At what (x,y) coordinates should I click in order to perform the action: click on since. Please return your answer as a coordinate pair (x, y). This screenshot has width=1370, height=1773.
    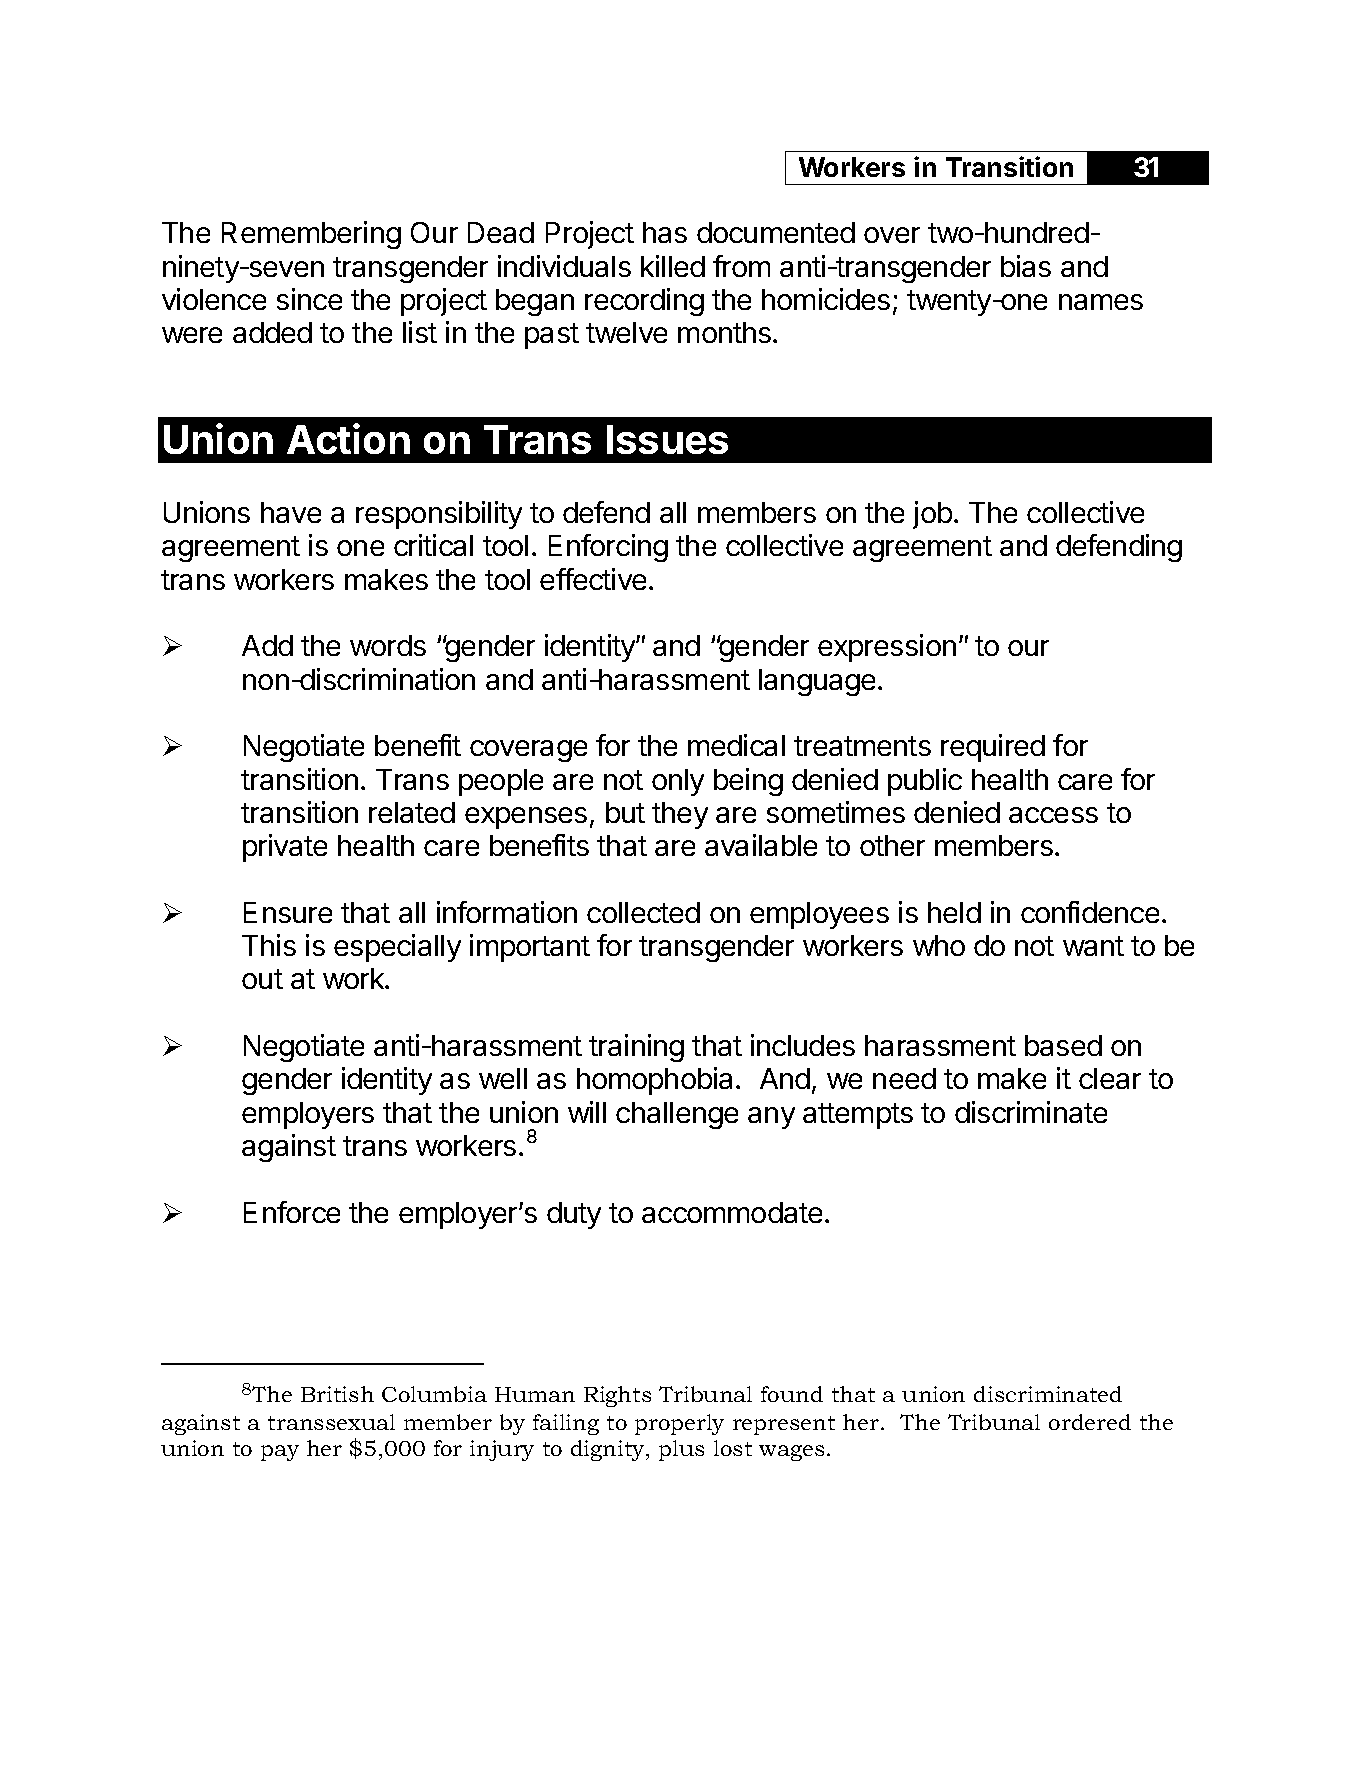
    Looking at the image, I should click on (309, 299).
